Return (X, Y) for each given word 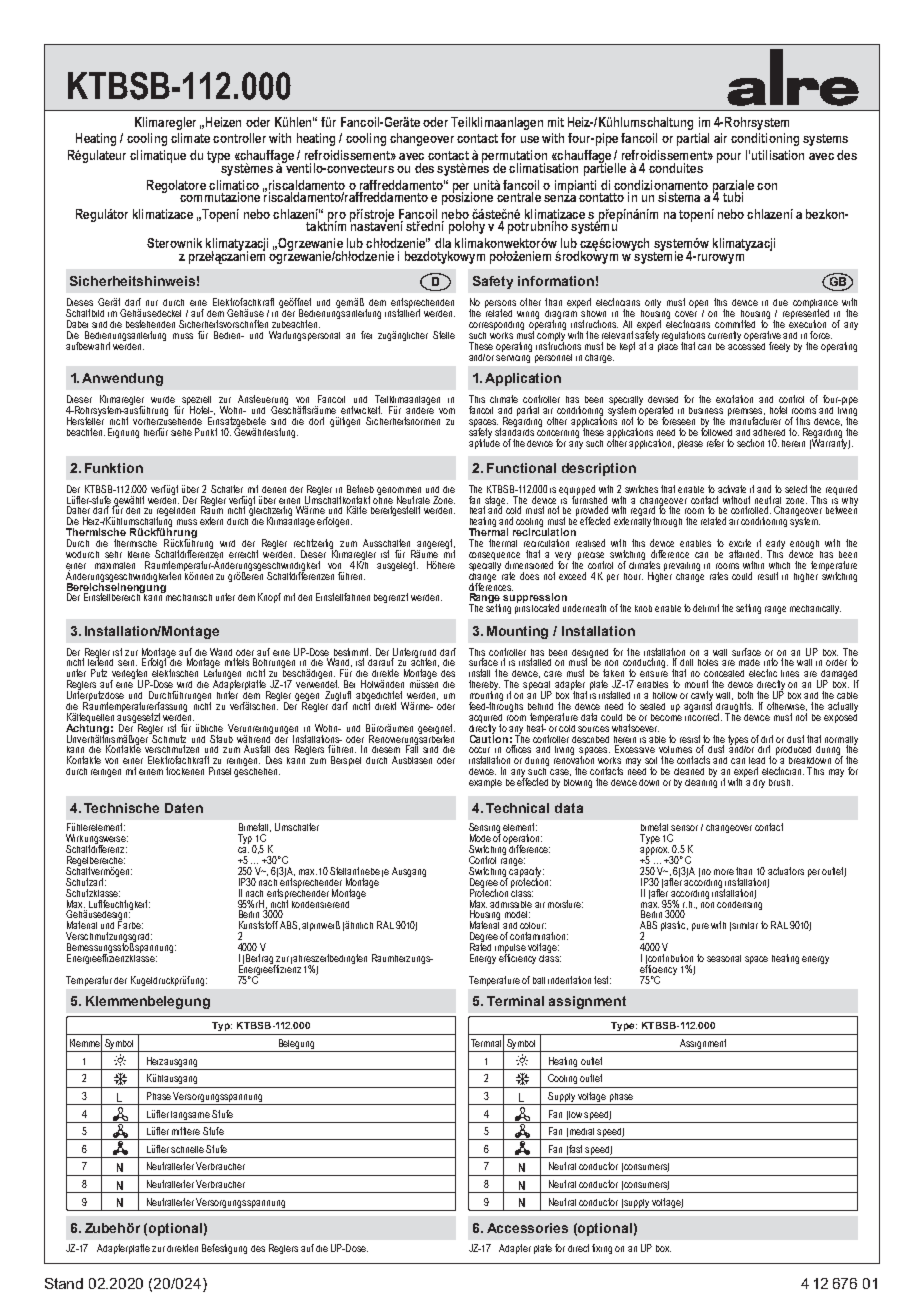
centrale (519, 197)
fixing (602, 1249)
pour (729, 158)
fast (574, 1150)
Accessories (527, 1228)
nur (152, 303)
